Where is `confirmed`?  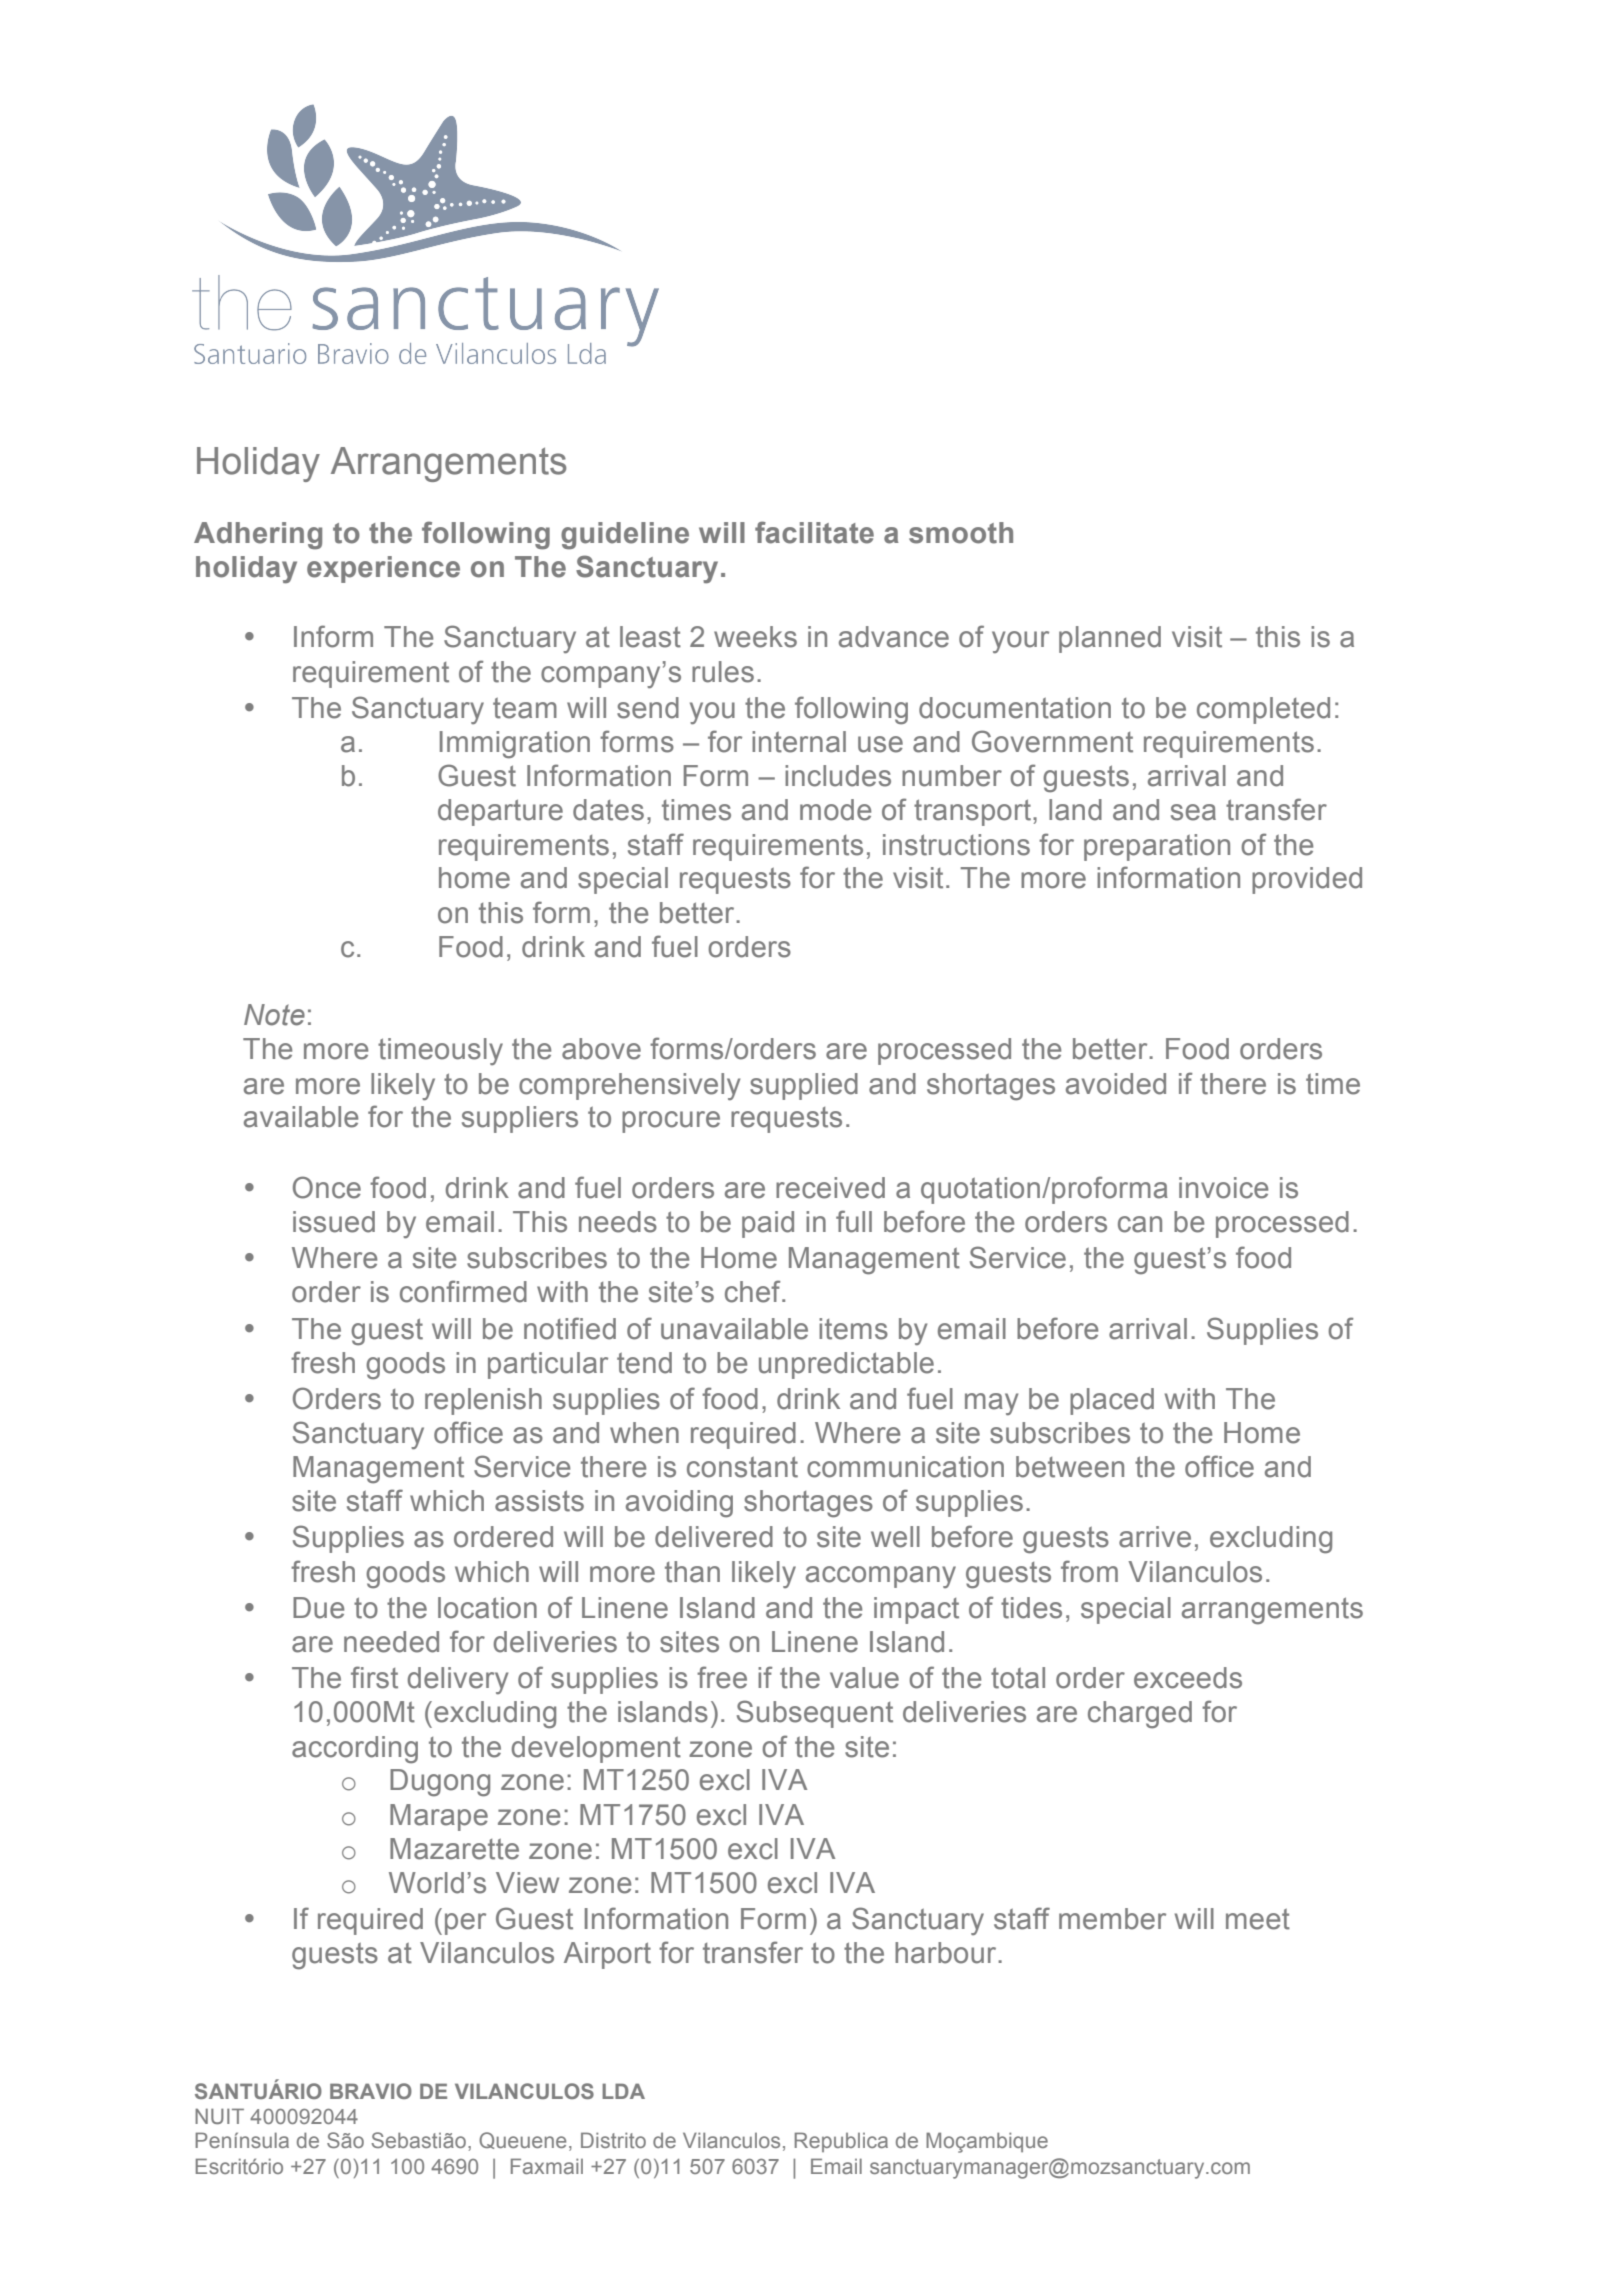
confirmed is located at coordinates (463, 1291).
